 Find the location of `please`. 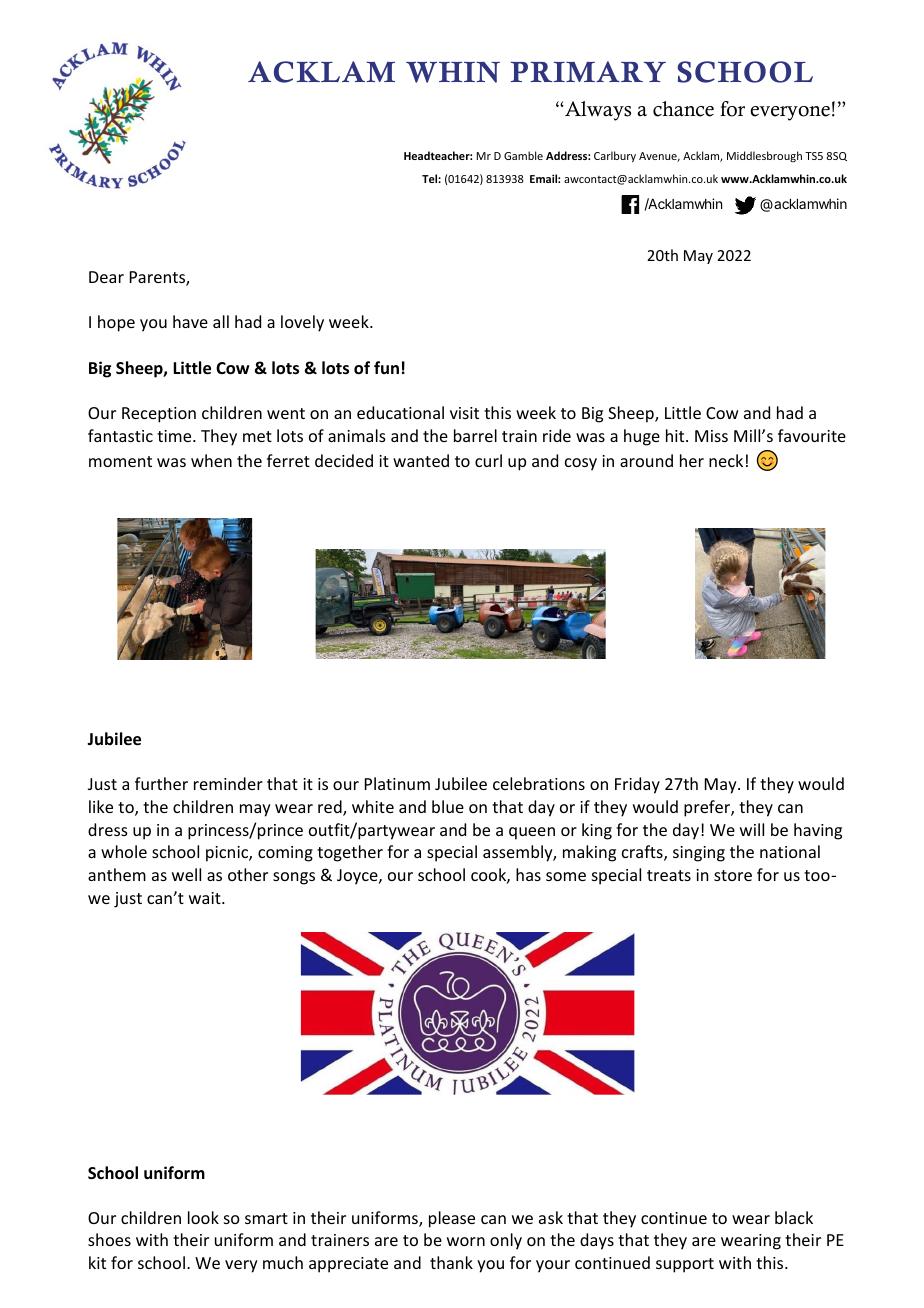

please is located at coordinates (452, 1219).
